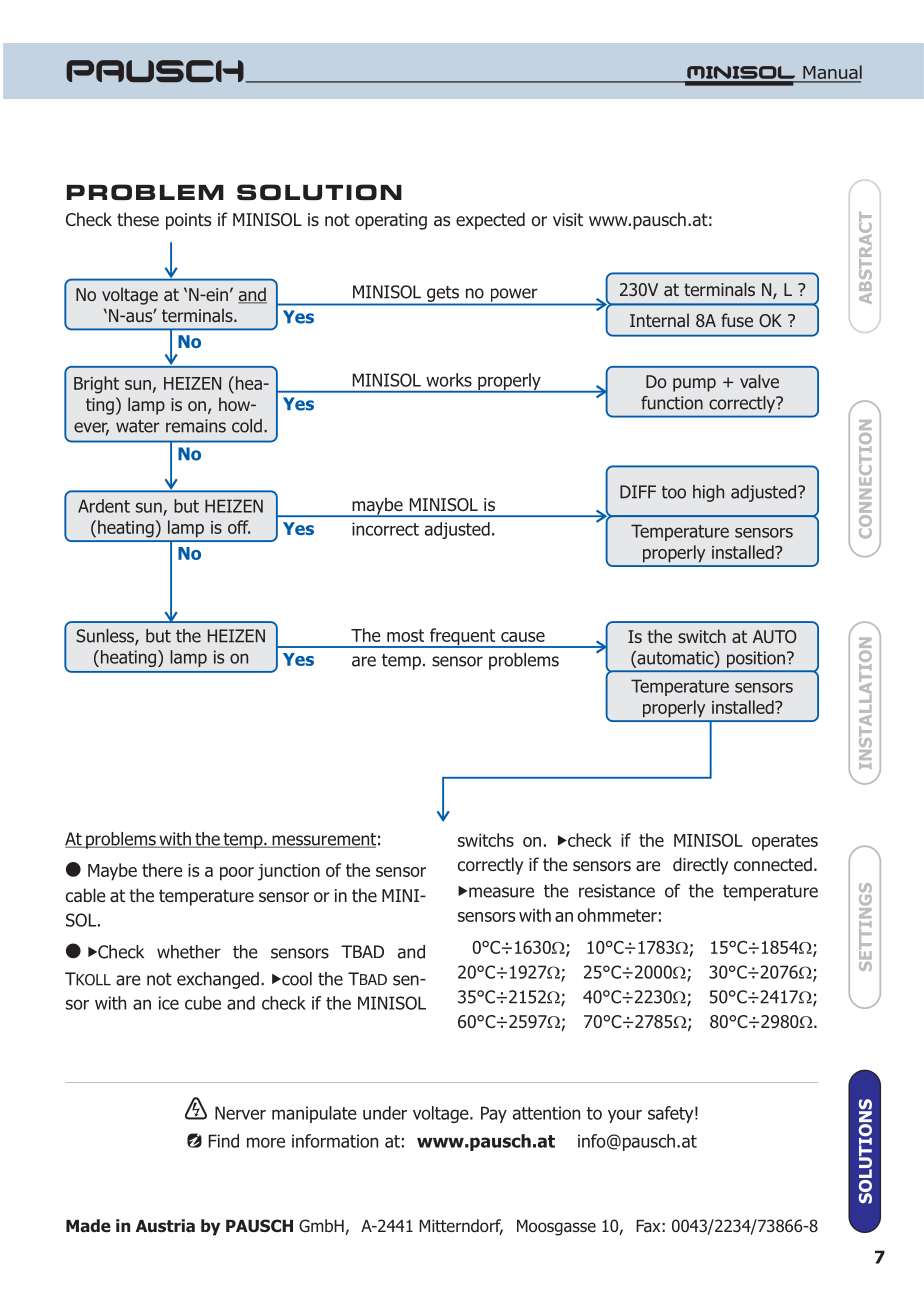 Image resolution: width=924 pixels, height=1307 pixels. Describe the element at coordinates (501, 892) in the screenshot. I see `measure` at that location.
